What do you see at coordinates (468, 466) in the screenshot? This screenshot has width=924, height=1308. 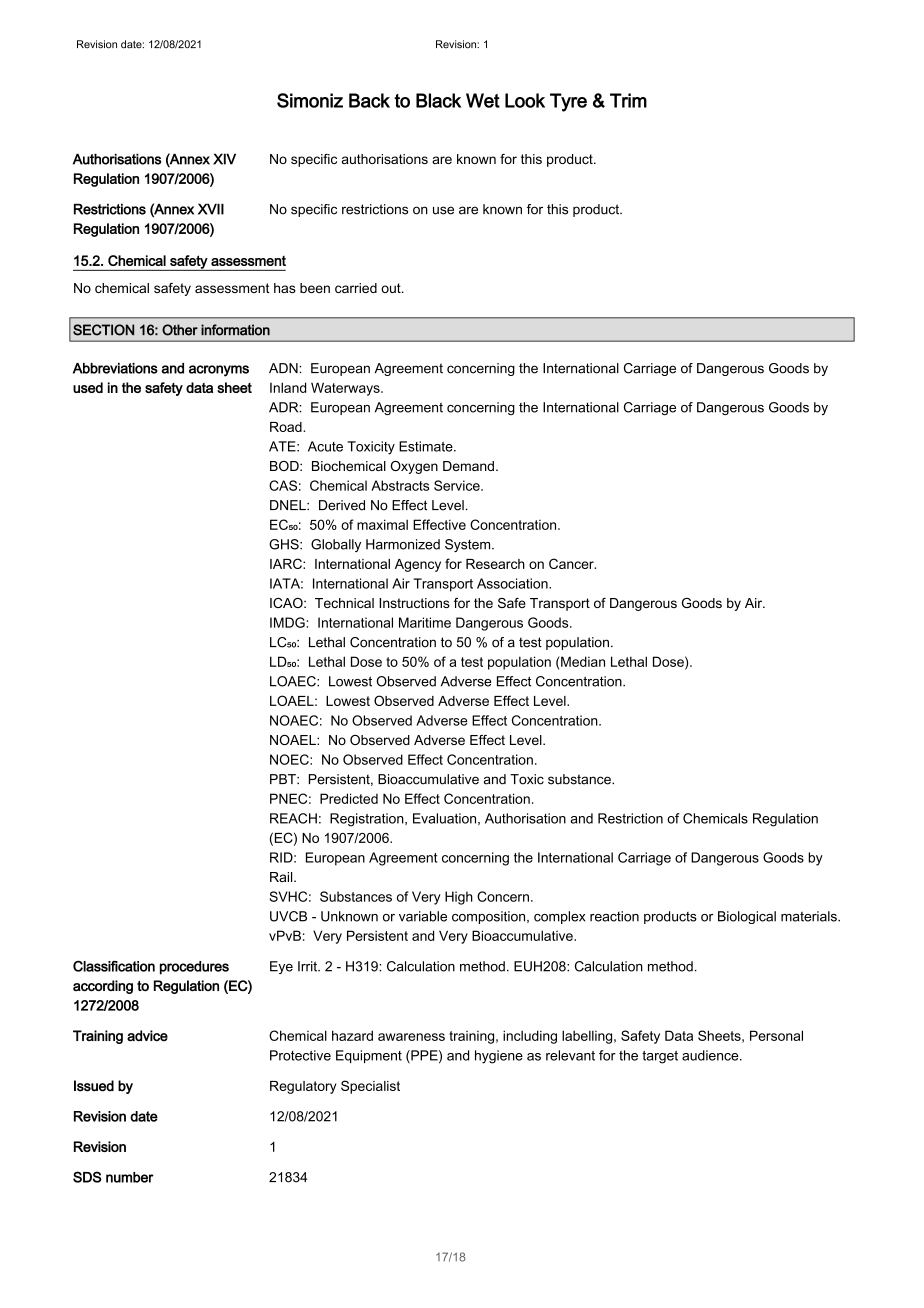 I see `Demand` at bounding box center [468, 466].
